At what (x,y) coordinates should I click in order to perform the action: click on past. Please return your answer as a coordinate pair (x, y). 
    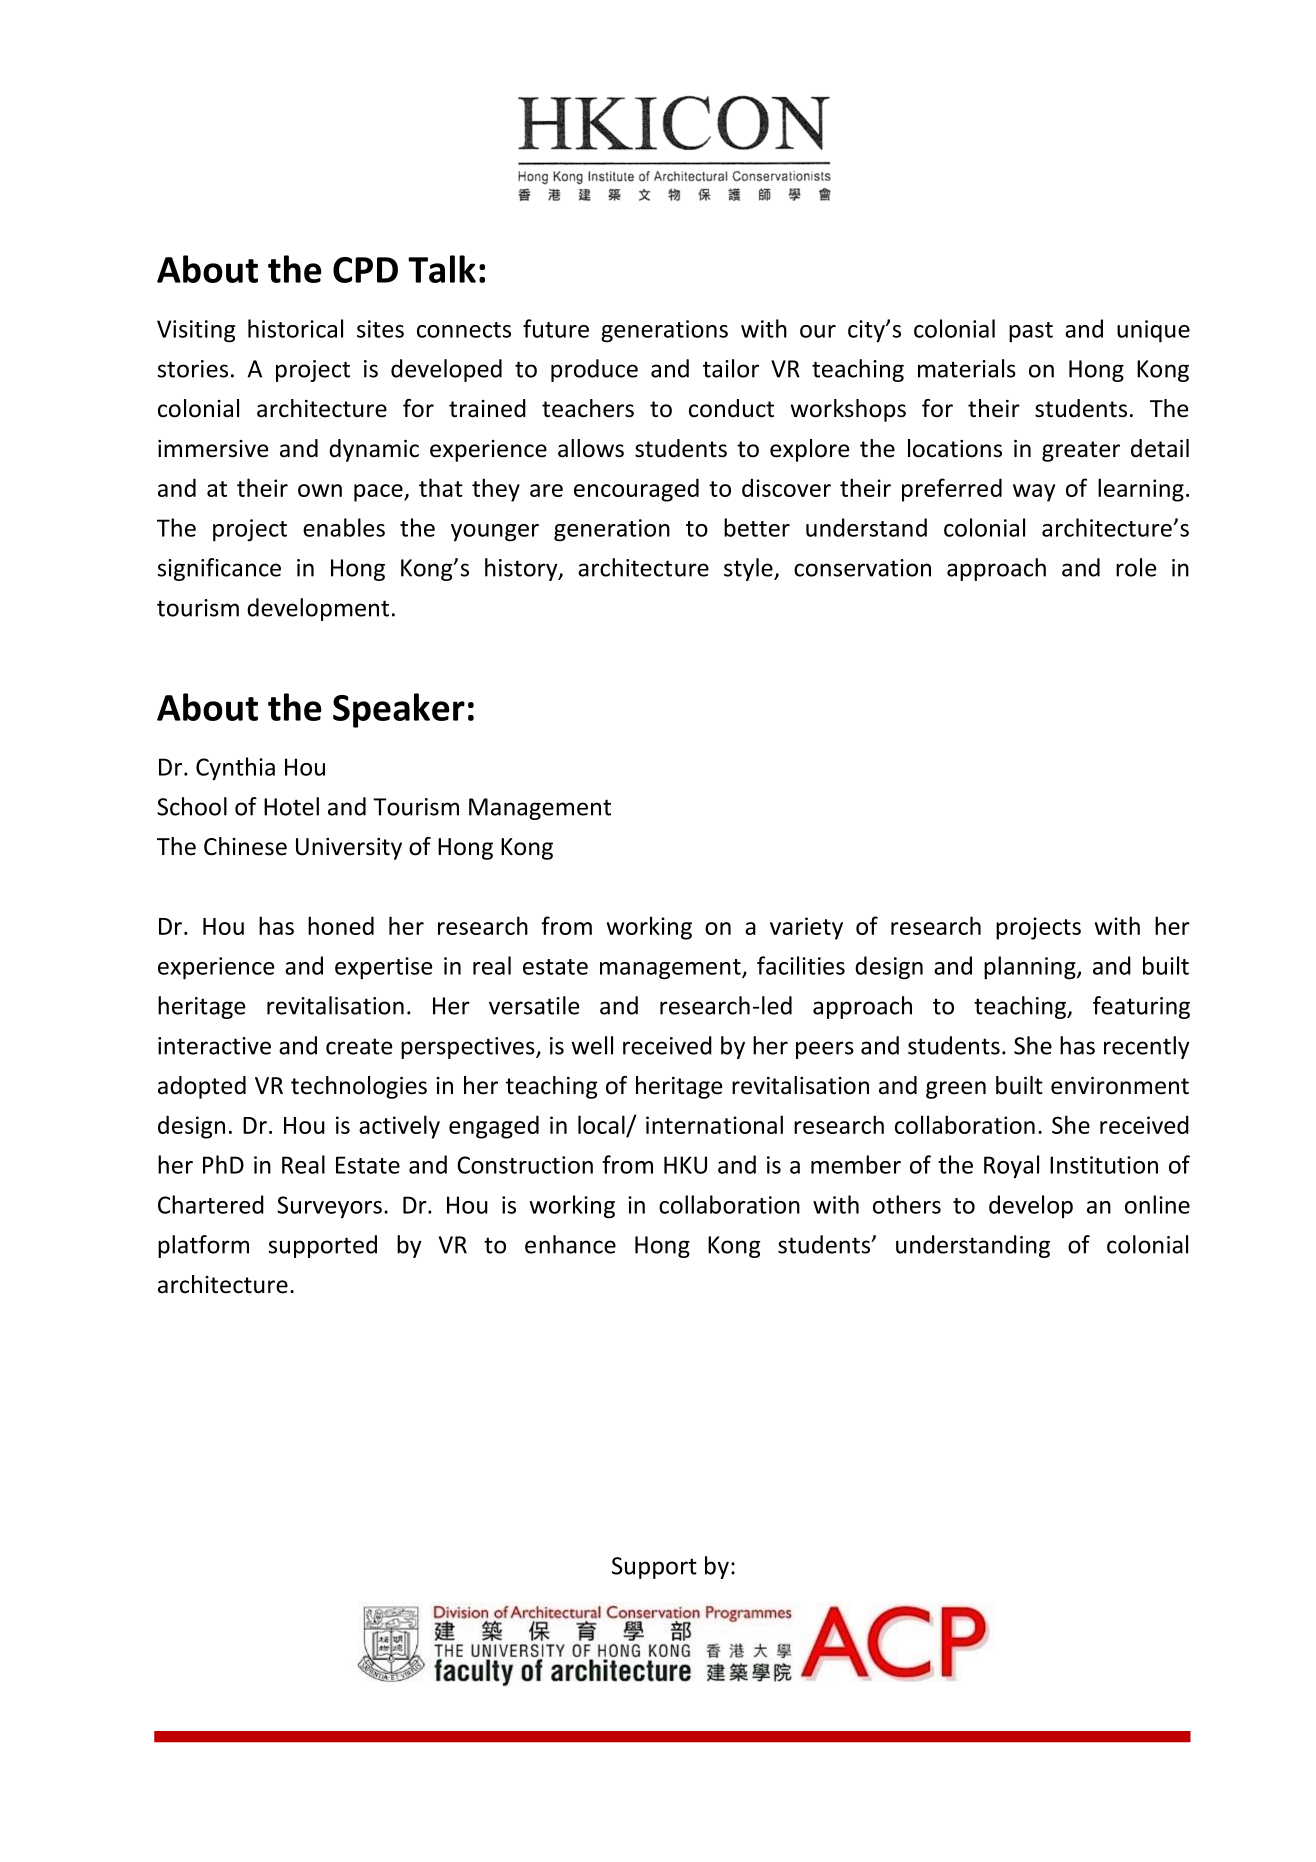
    Looking at the image, I should click on (1031, 332).
